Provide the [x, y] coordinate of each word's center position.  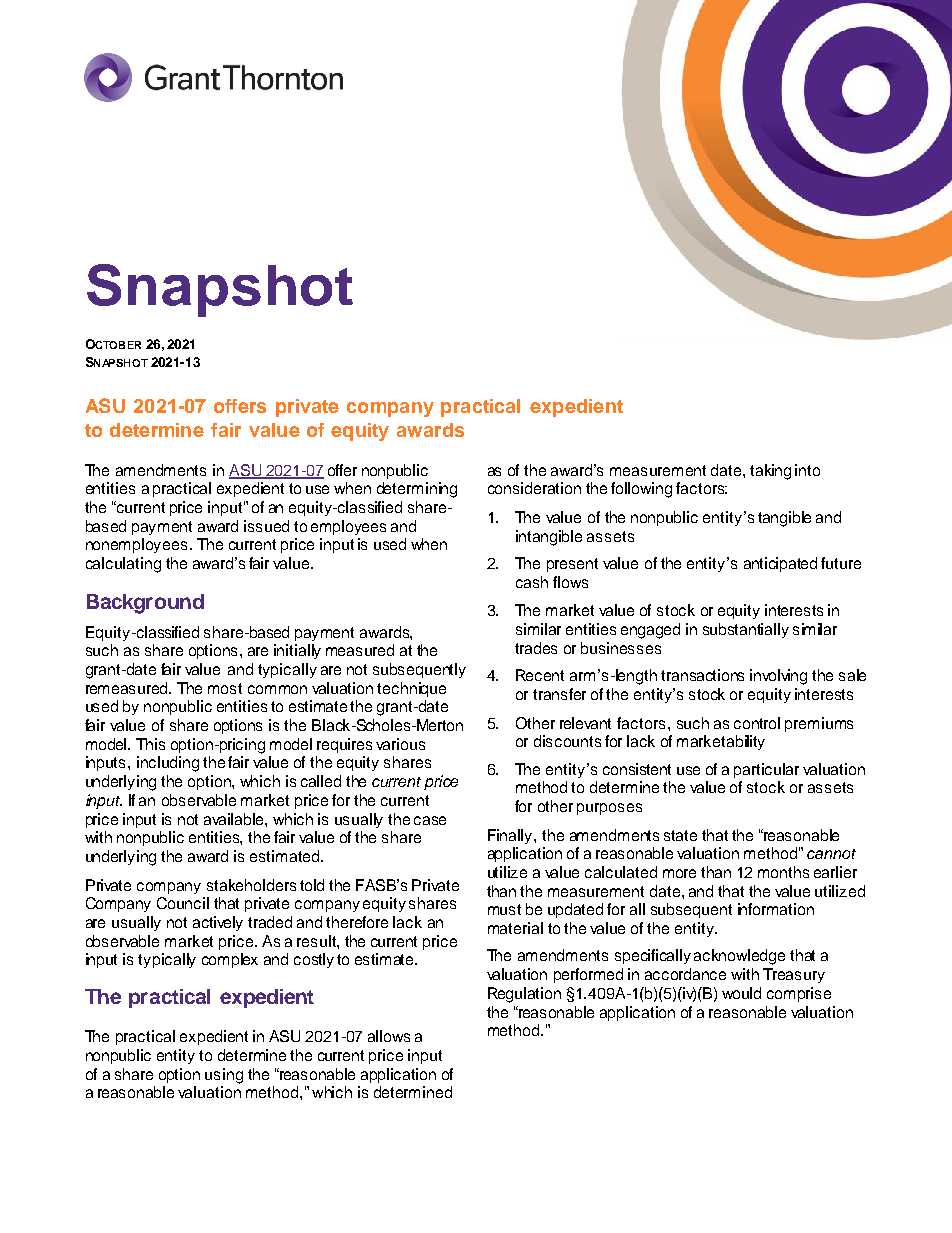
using [224, 1076]
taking [770, 472]
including [168, 764]
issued [266, 526]
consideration [534, 488]
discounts [567, 741]
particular [766, 770]
